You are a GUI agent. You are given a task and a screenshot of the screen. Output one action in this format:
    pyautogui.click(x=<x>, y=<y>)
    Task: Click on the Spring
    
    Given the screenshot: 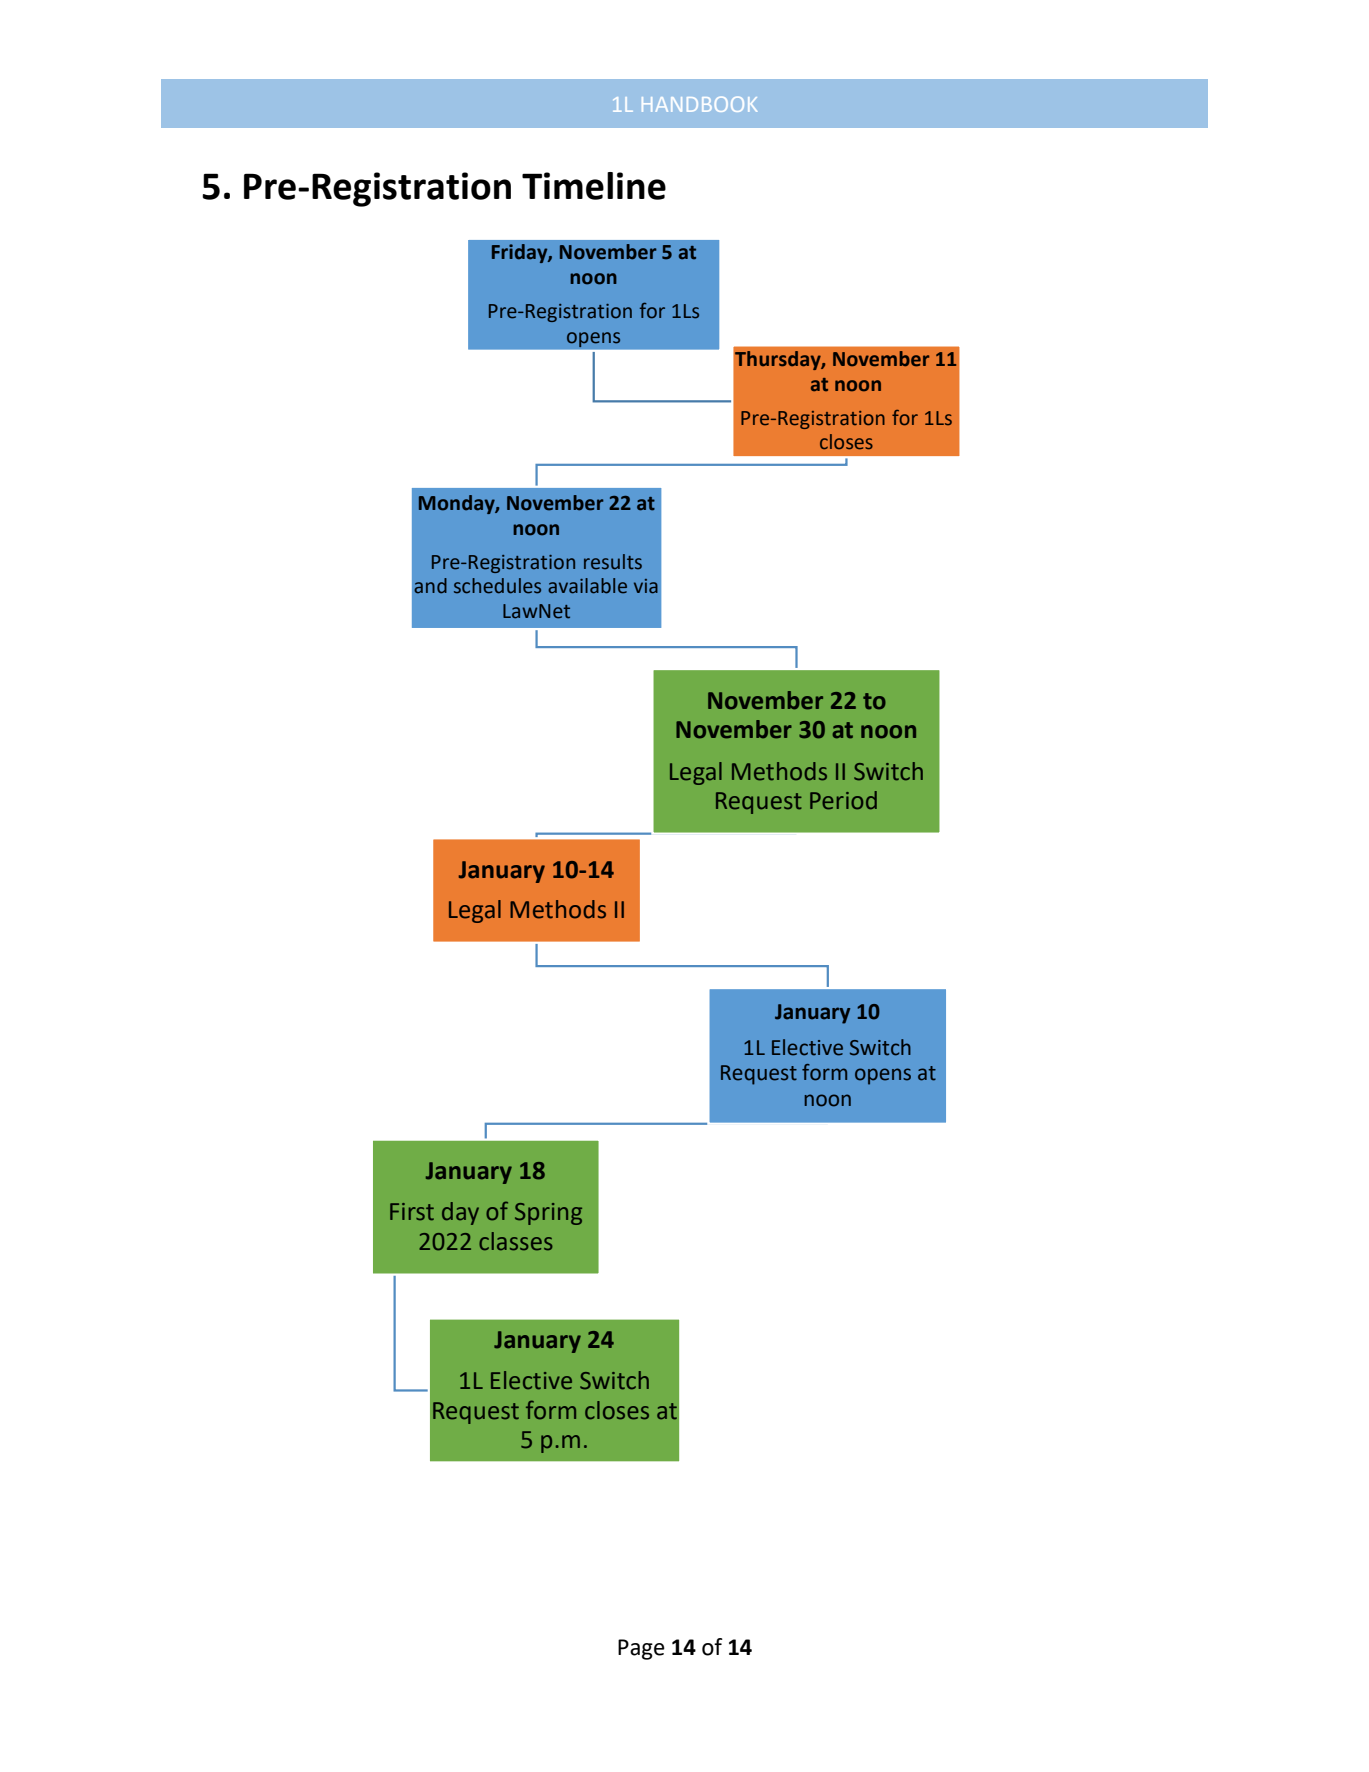 What is the action you would take?
    pyautogui.click(x=548, y=1214)
